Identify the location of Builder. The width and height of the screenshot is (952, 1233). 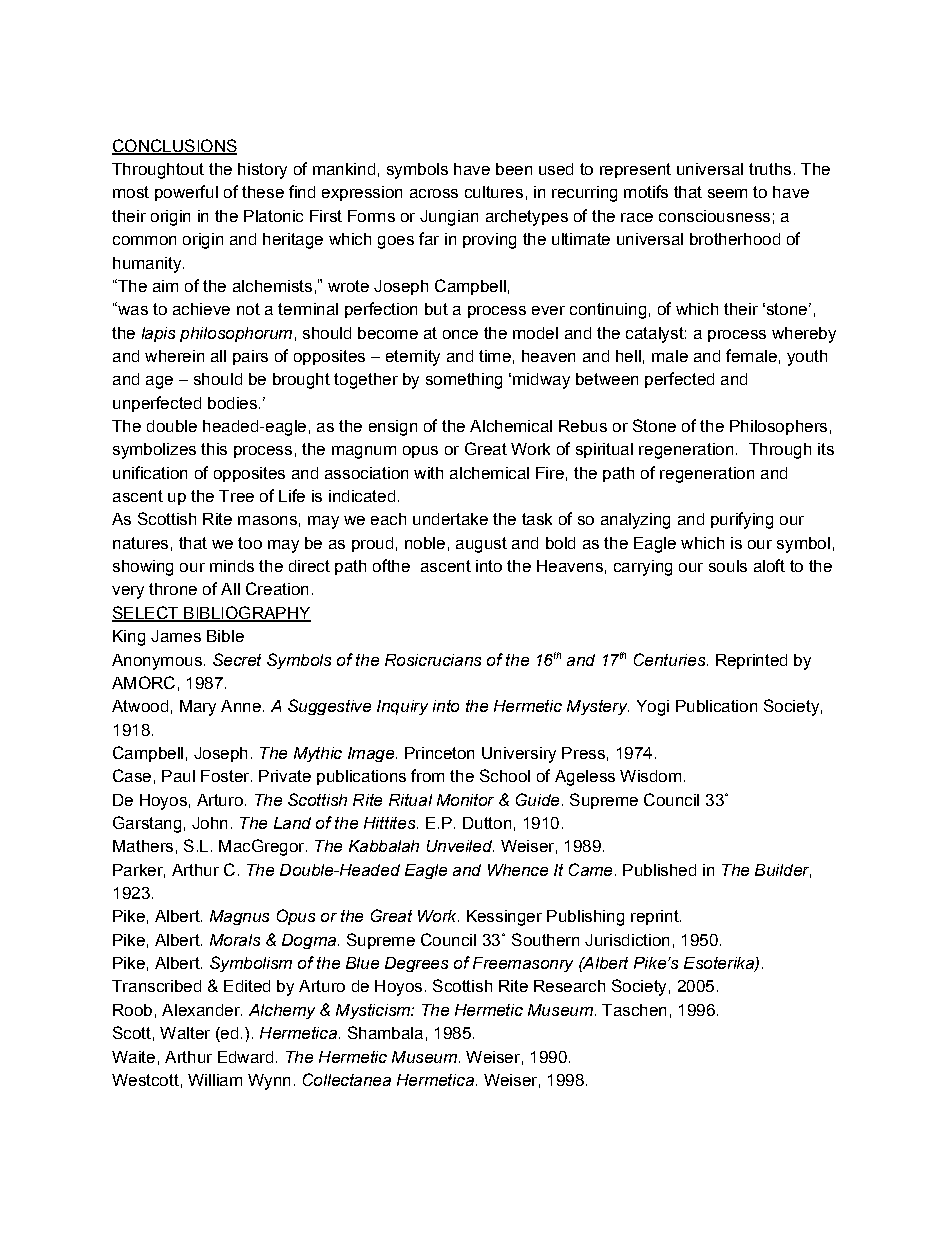
(783, 871).
